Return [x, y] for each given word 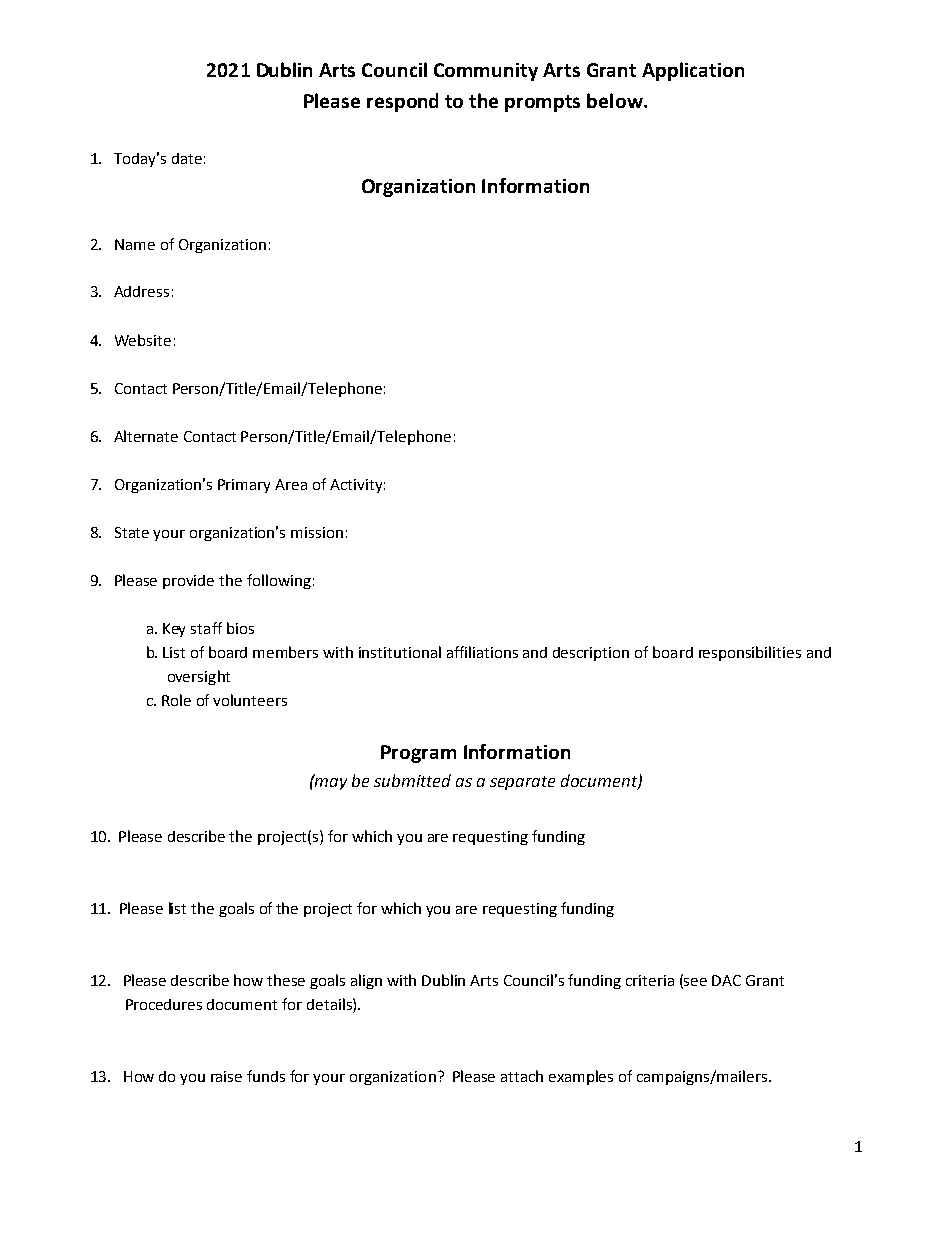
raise [226, 1076]
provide [188, 582]
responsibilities [750, 653]
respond [402, 102]
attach [522, 1076]
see [695, 982]
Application [693, 71]
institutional [400, 652]
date [187, 158]
